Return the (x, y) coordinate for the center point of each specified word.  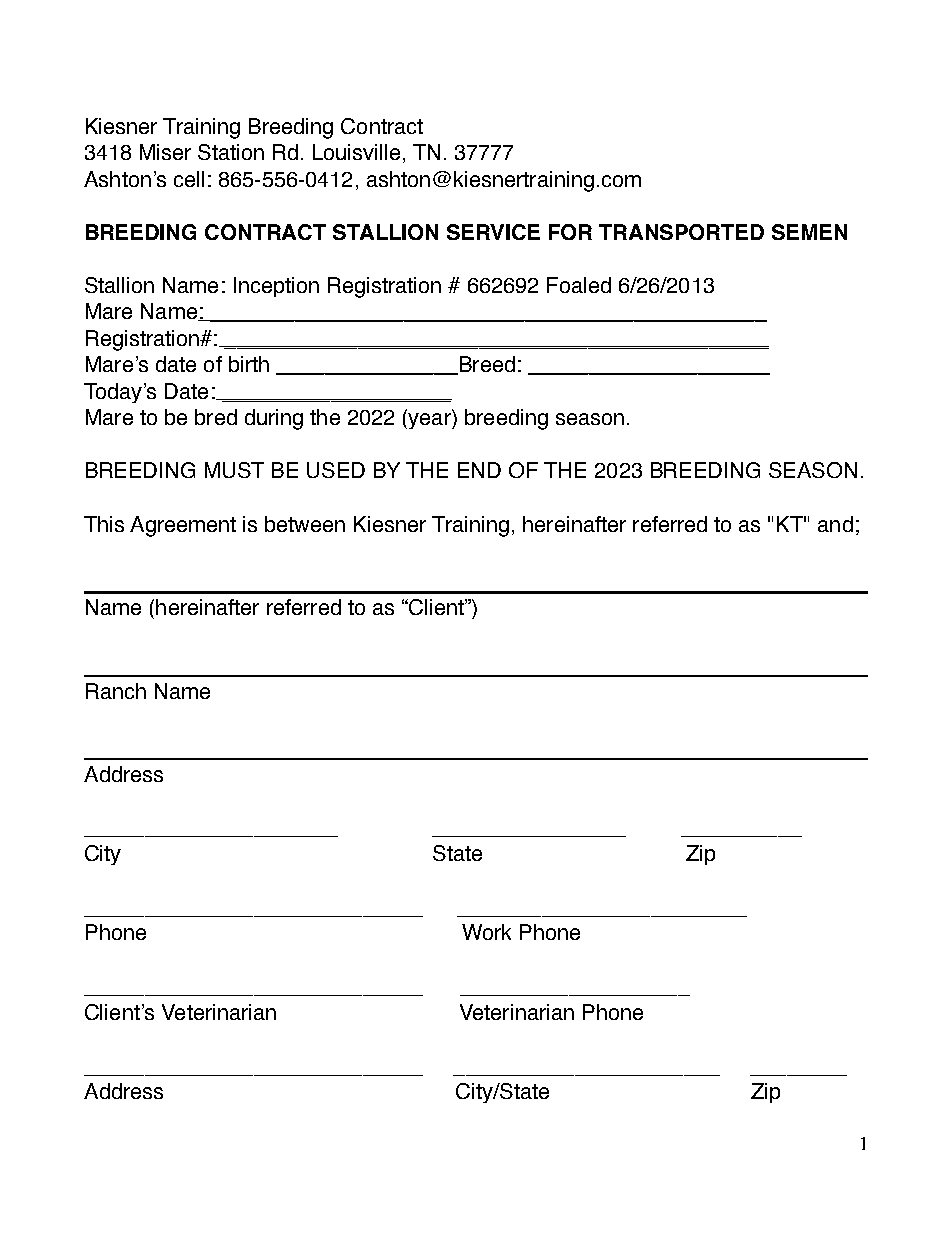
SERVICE (493, 232)
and (835, 524)
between (305, 524)
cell (189, 179)
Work (486, 932)
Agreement (183, 526)
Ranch (116, 691)
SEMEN (809, 232)
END (479, 470)
